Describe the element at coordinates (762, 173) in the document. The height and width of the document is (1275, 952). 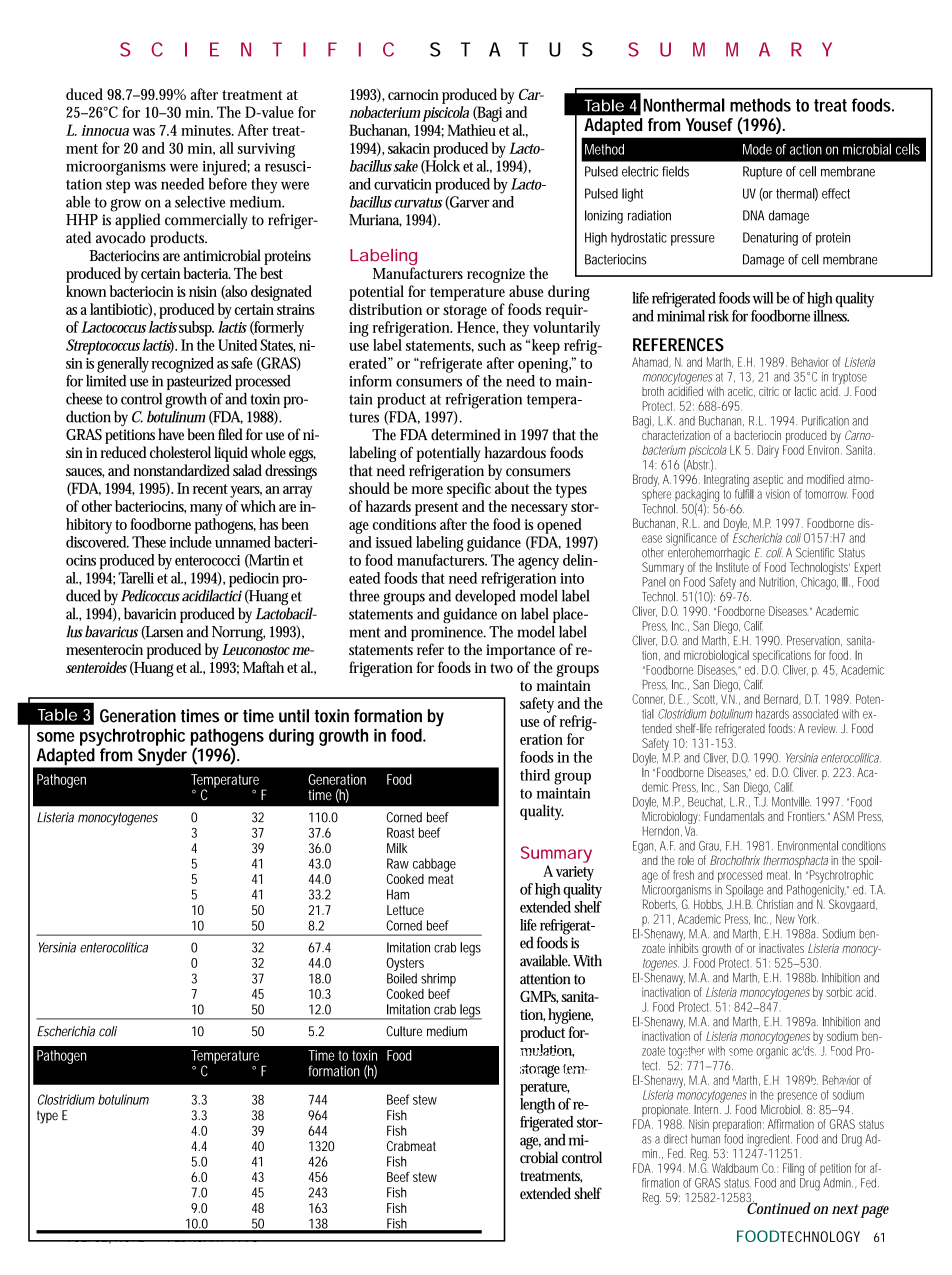
I see `Rupture` at that location.
